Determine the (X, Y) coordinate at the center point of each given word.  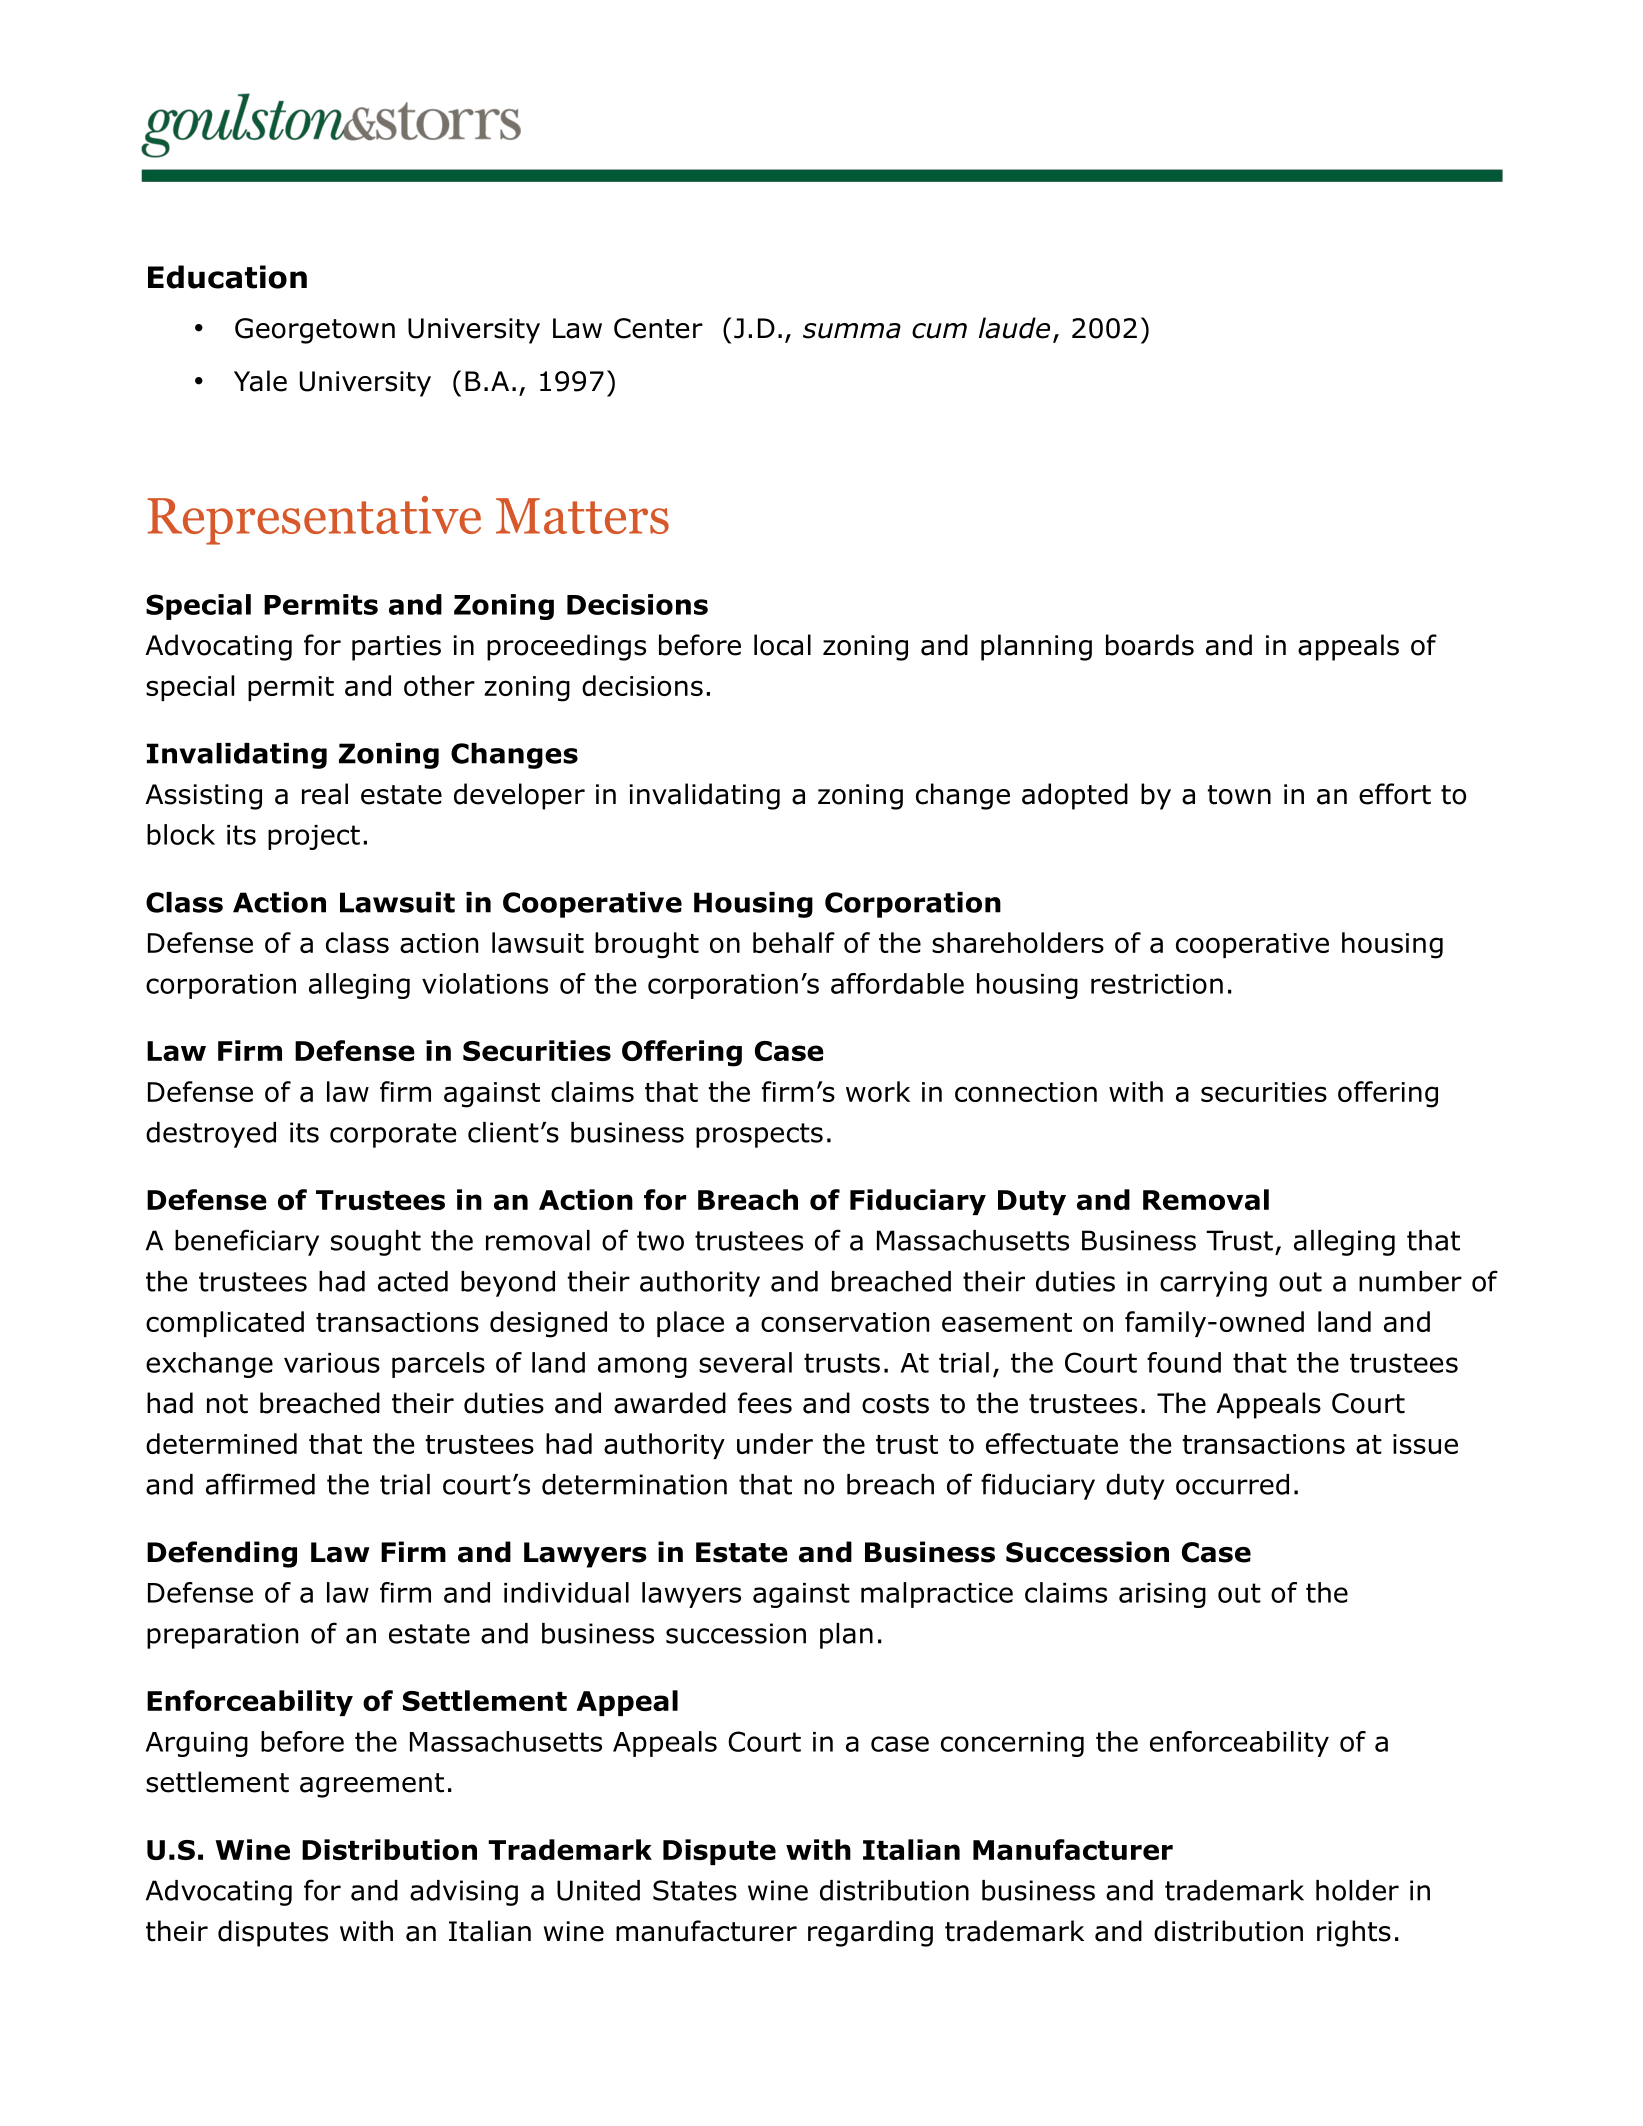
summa (852, 331)
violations (485, 983)
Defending (222, 1554)
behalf (794, 942)
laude (1014, 328)
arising (1162, 1595)
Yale (260, 381)
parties (396, 648)
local (782, 645)
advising (464, 1893)
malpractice (937, 1595)
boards (1150, 645)
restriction (1157, 984)
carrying (1213, 1284)
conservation (845, 1322)
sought (376, 1243)
